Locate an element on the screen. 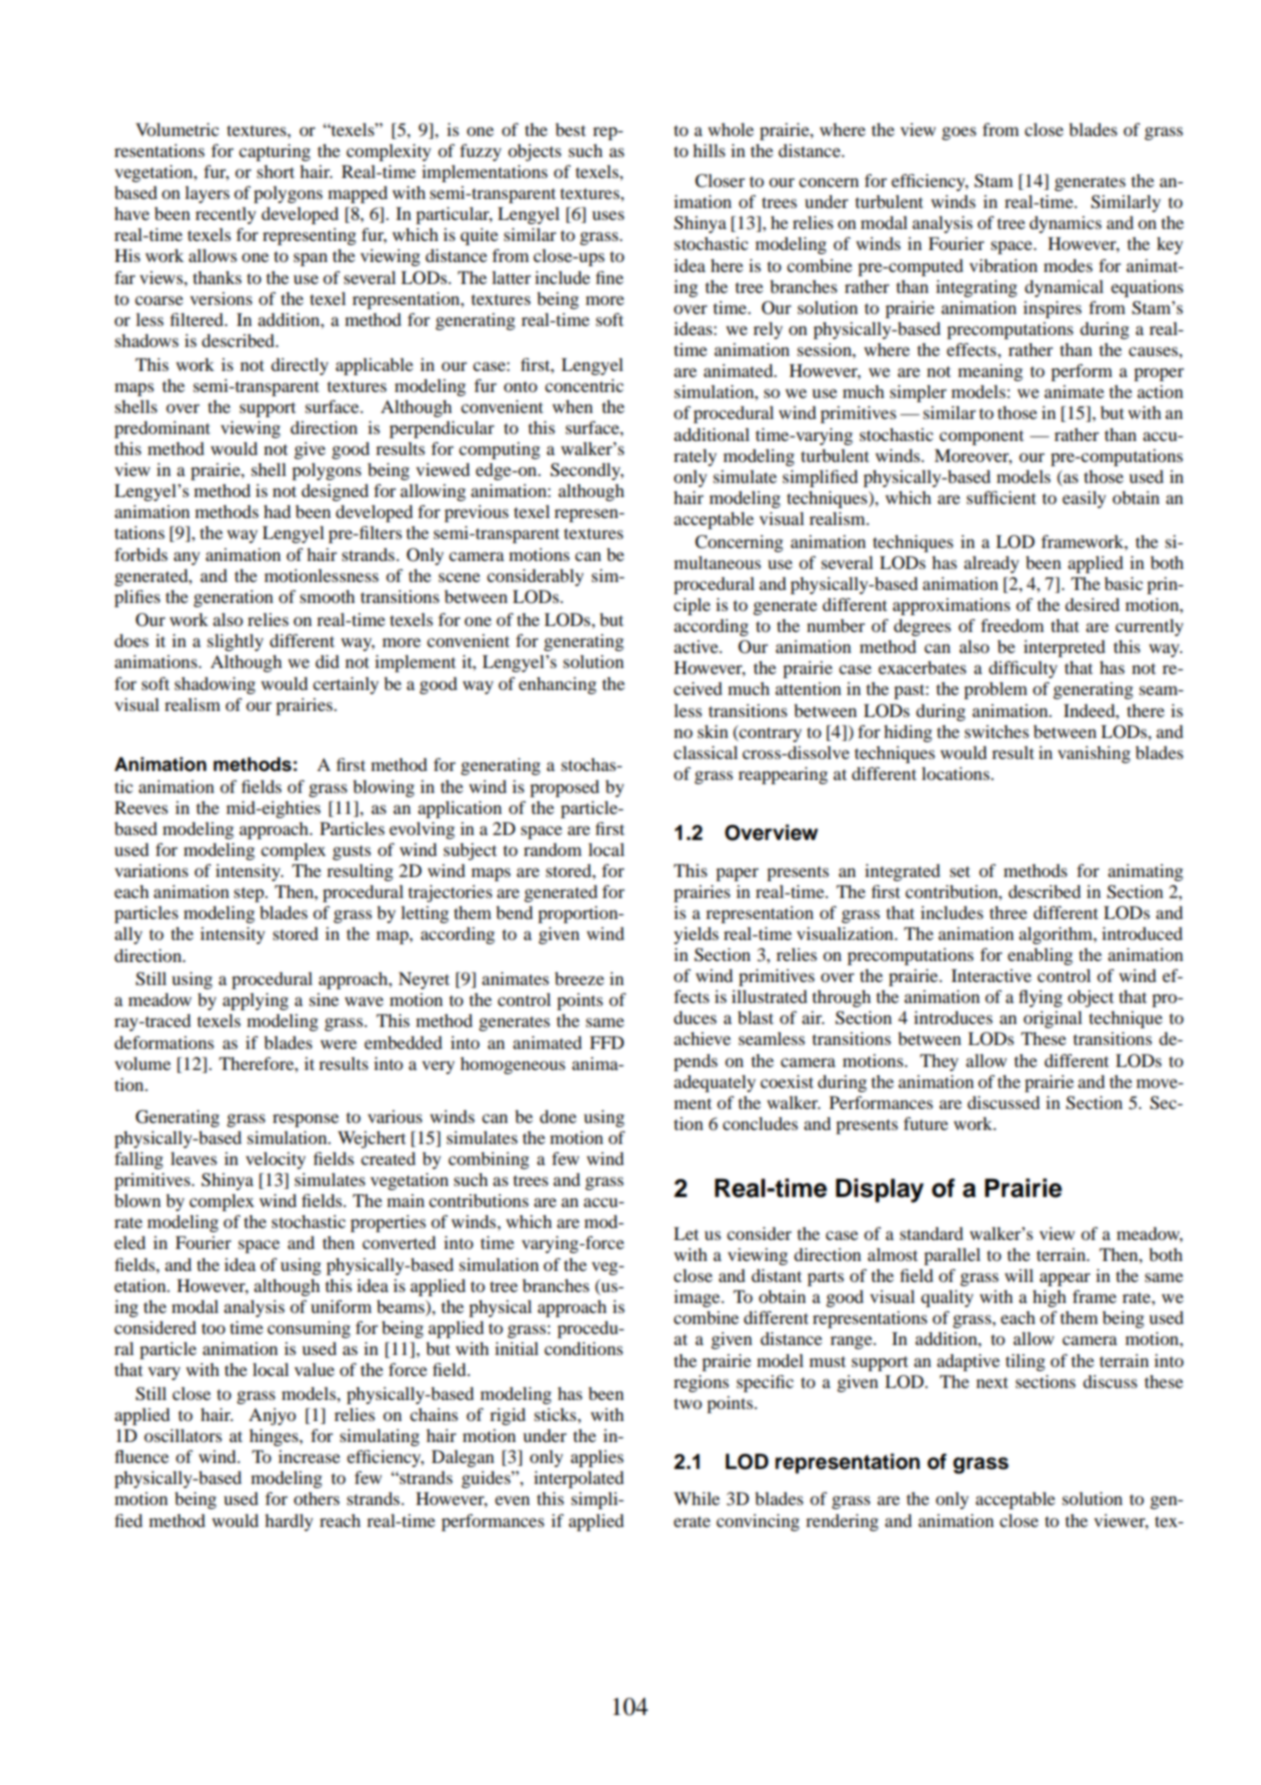  dynamics is located at coordinates (1065, 224).
